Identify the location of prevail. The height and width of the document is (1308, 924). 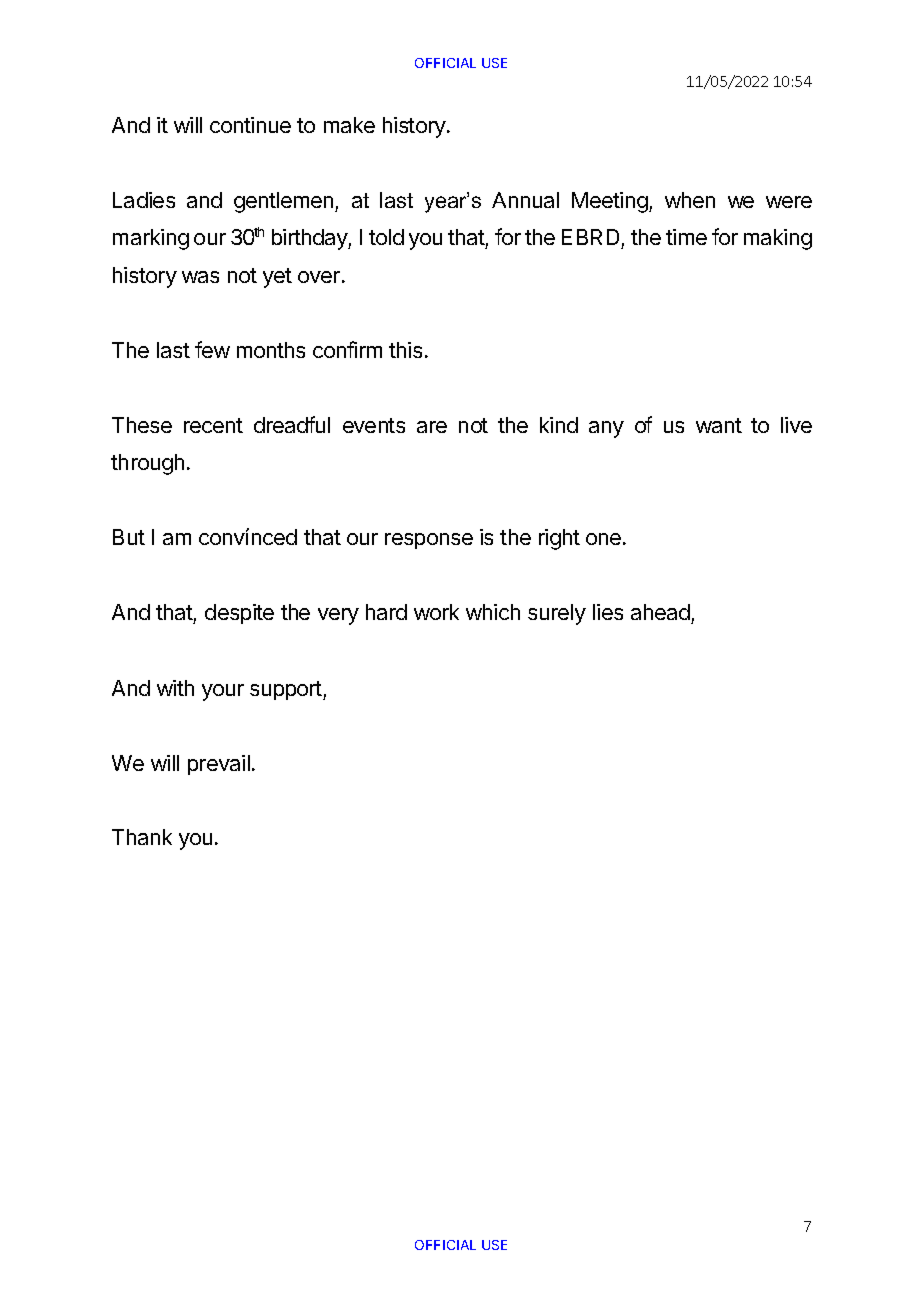
(219, 765).
